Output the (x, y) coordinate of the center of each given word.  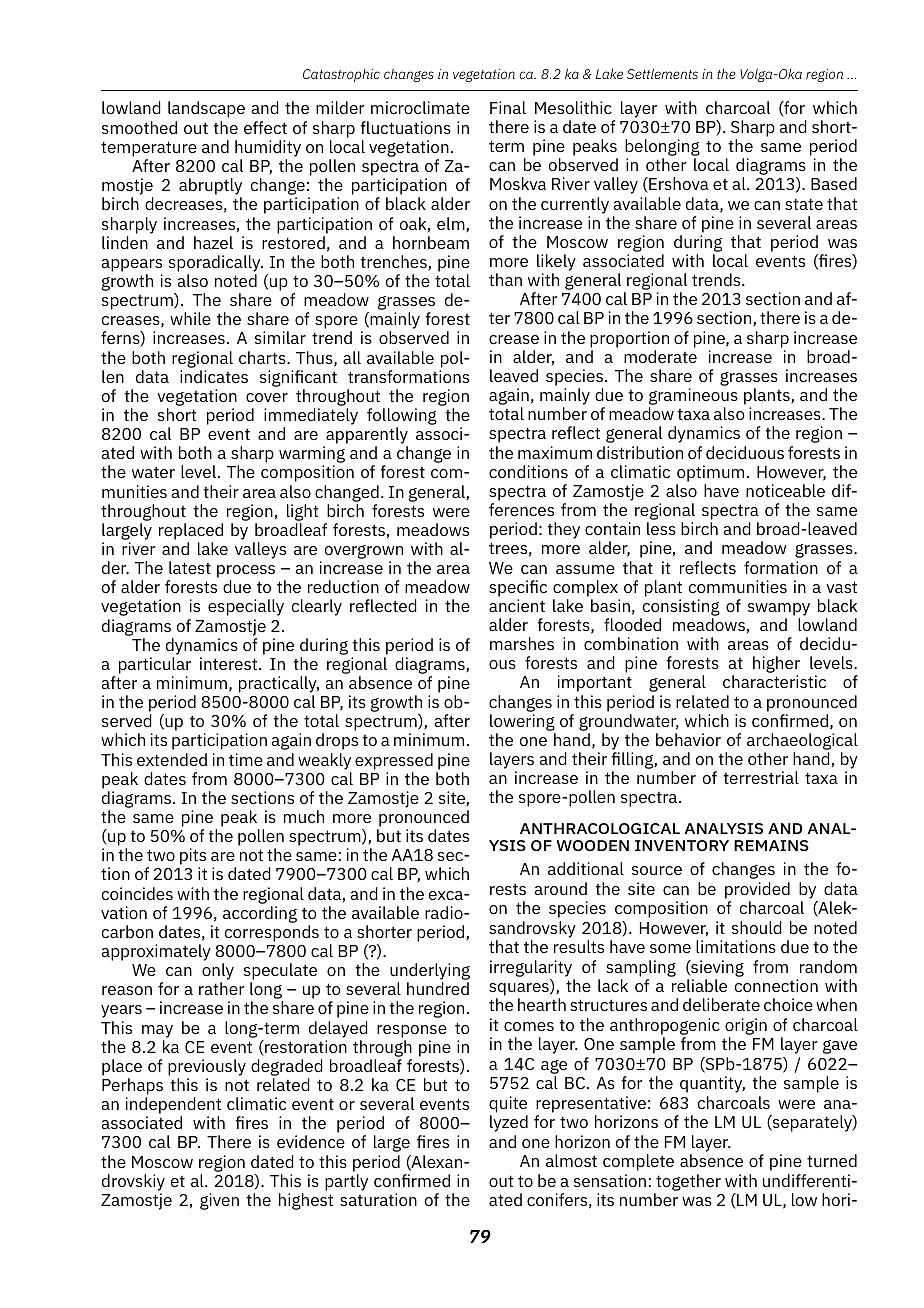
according (260, 914)
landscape (206, 109)
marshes (522, 643)
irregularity (531, 968)
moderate (660, 356)
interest (228, 663)
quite (508, 1104)
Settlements (662, 73)
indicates (214, 376)
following (402, 418)
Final (508, 107)
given (219, 1201)
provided (757, 890)
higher (776, 666)
